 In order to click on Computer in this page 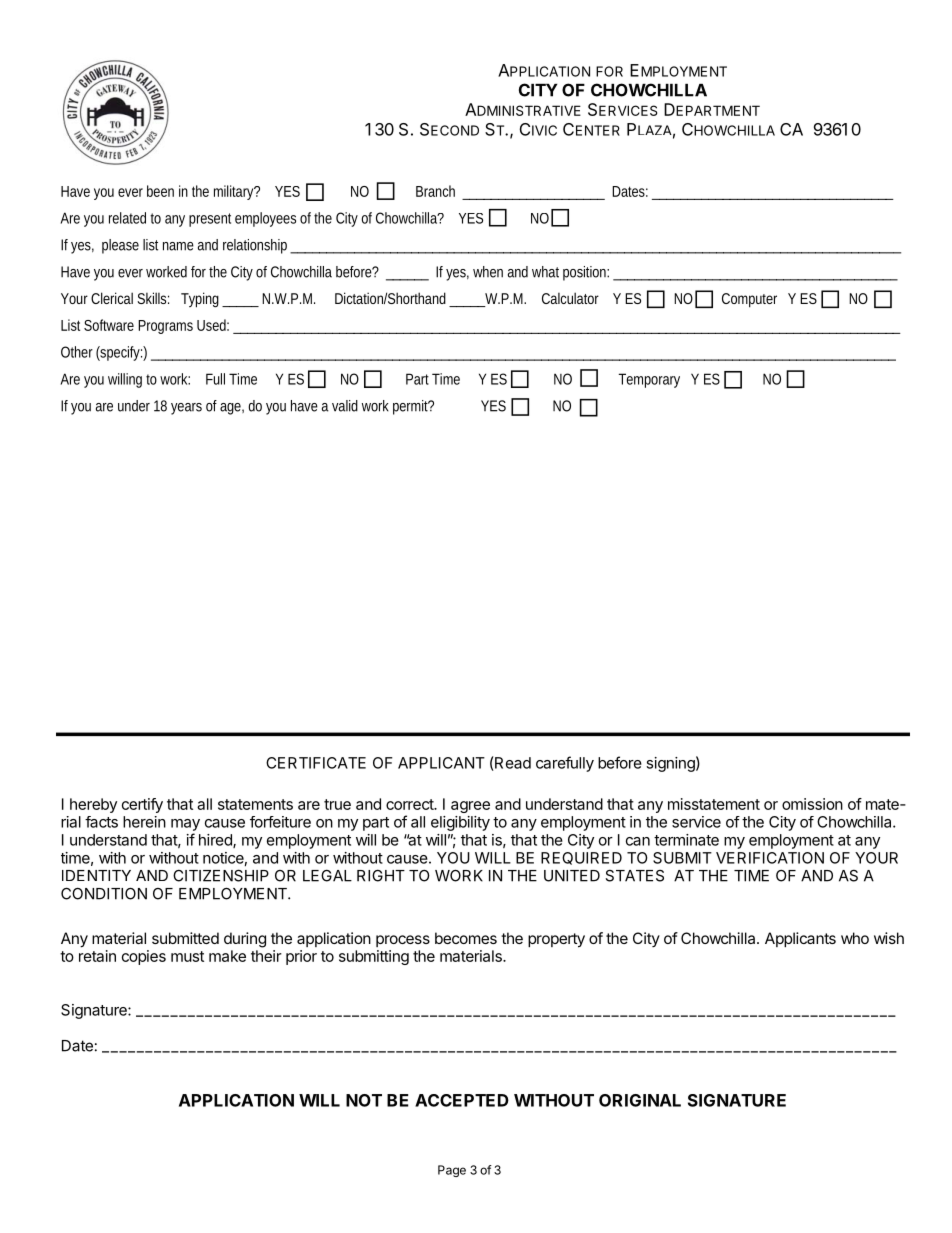, I will do `click(749, 300)`.
